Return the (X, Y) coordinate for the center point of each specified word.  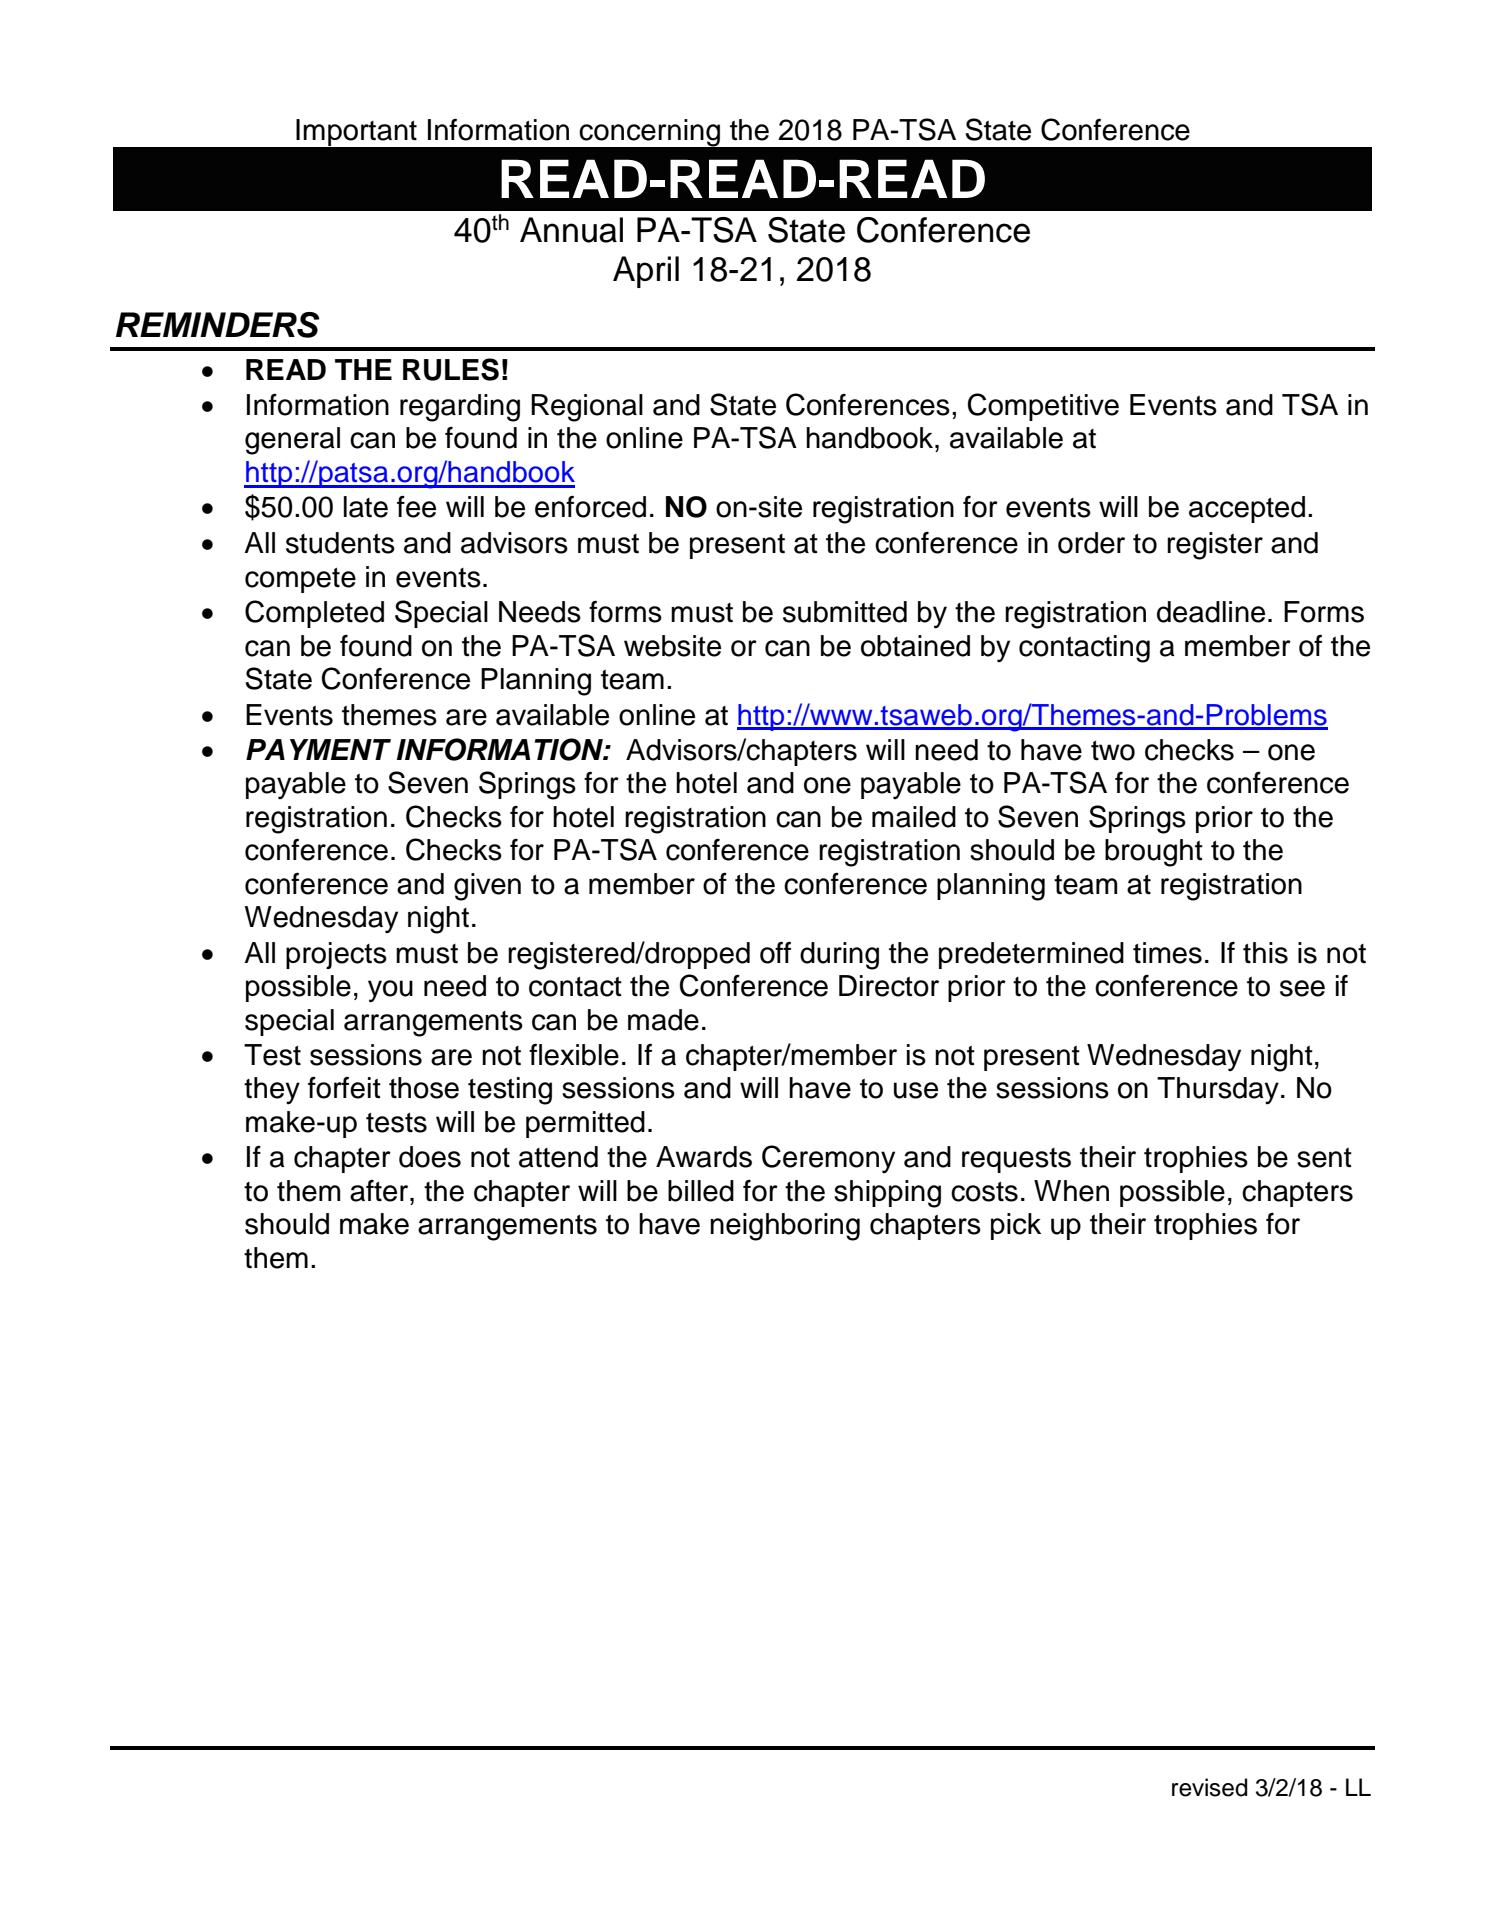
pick (1016, 1226)
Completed (314, 614)
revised (1209, 1787)
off (775, 952)
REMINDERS (217, 325)
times (1167, 953)
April (646, 272)
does (430, 1157)
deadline (1211, 612)
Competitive (1043, 407)
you (390, 991)
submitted (845, 612)
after (380, 1191)
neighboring (785, 1227)
